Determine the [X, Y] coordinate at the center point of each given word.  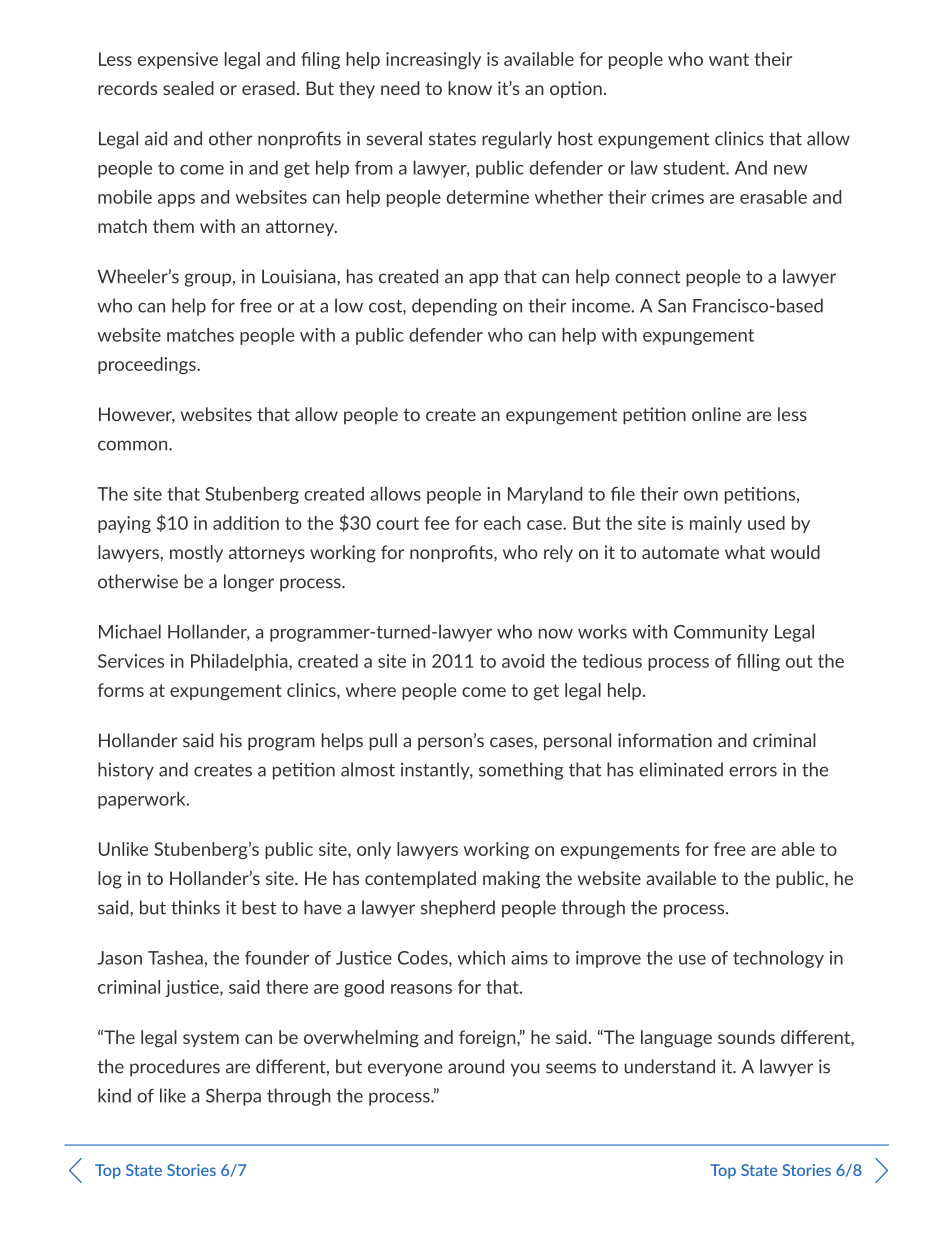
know [470, 88]
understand [669, 1066]
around [476, 1066]
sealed [188, 88]
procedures [175, 1068]
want [729, 59]
